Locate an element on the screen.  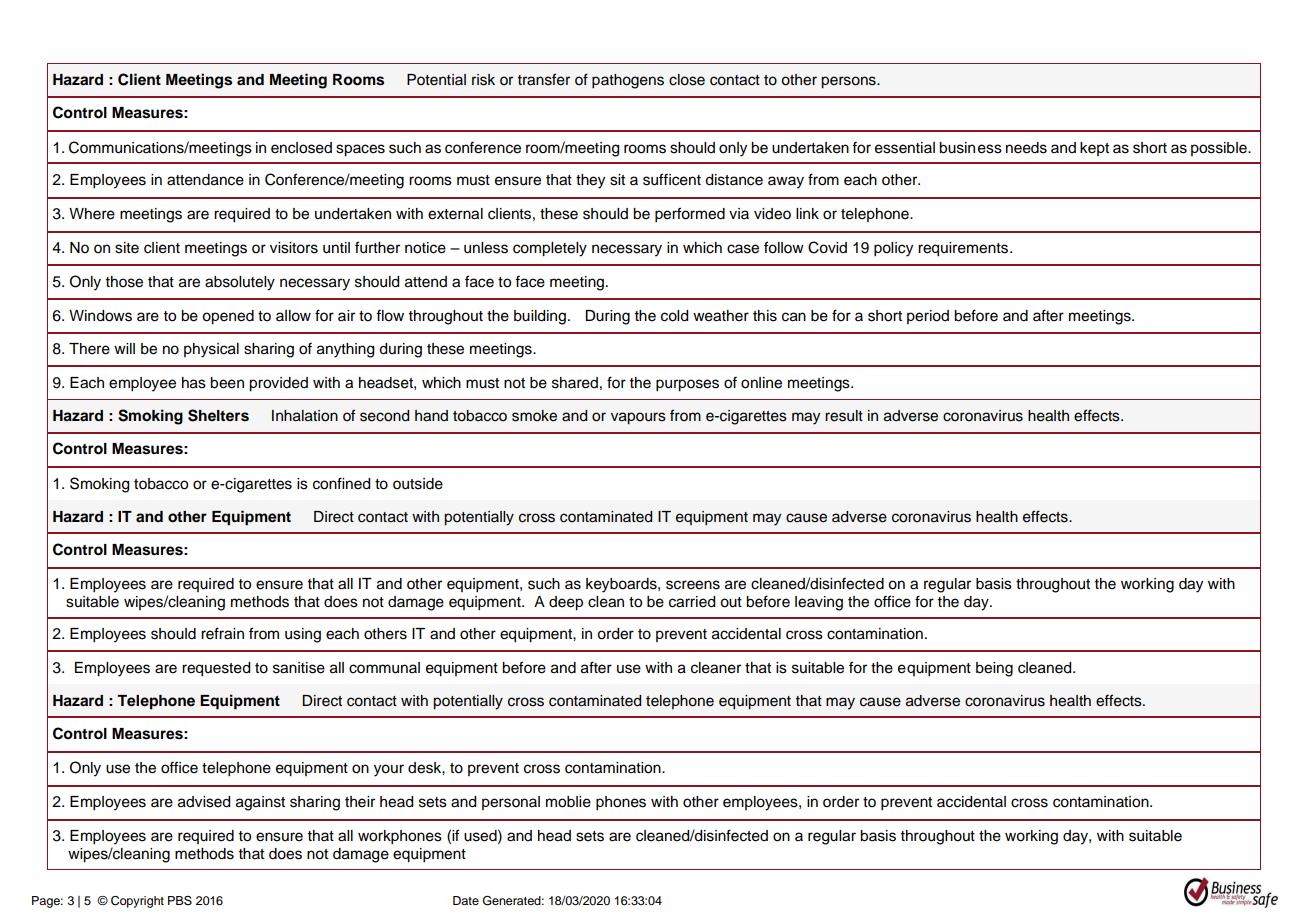
Date is located at coordinates (466, 900).
